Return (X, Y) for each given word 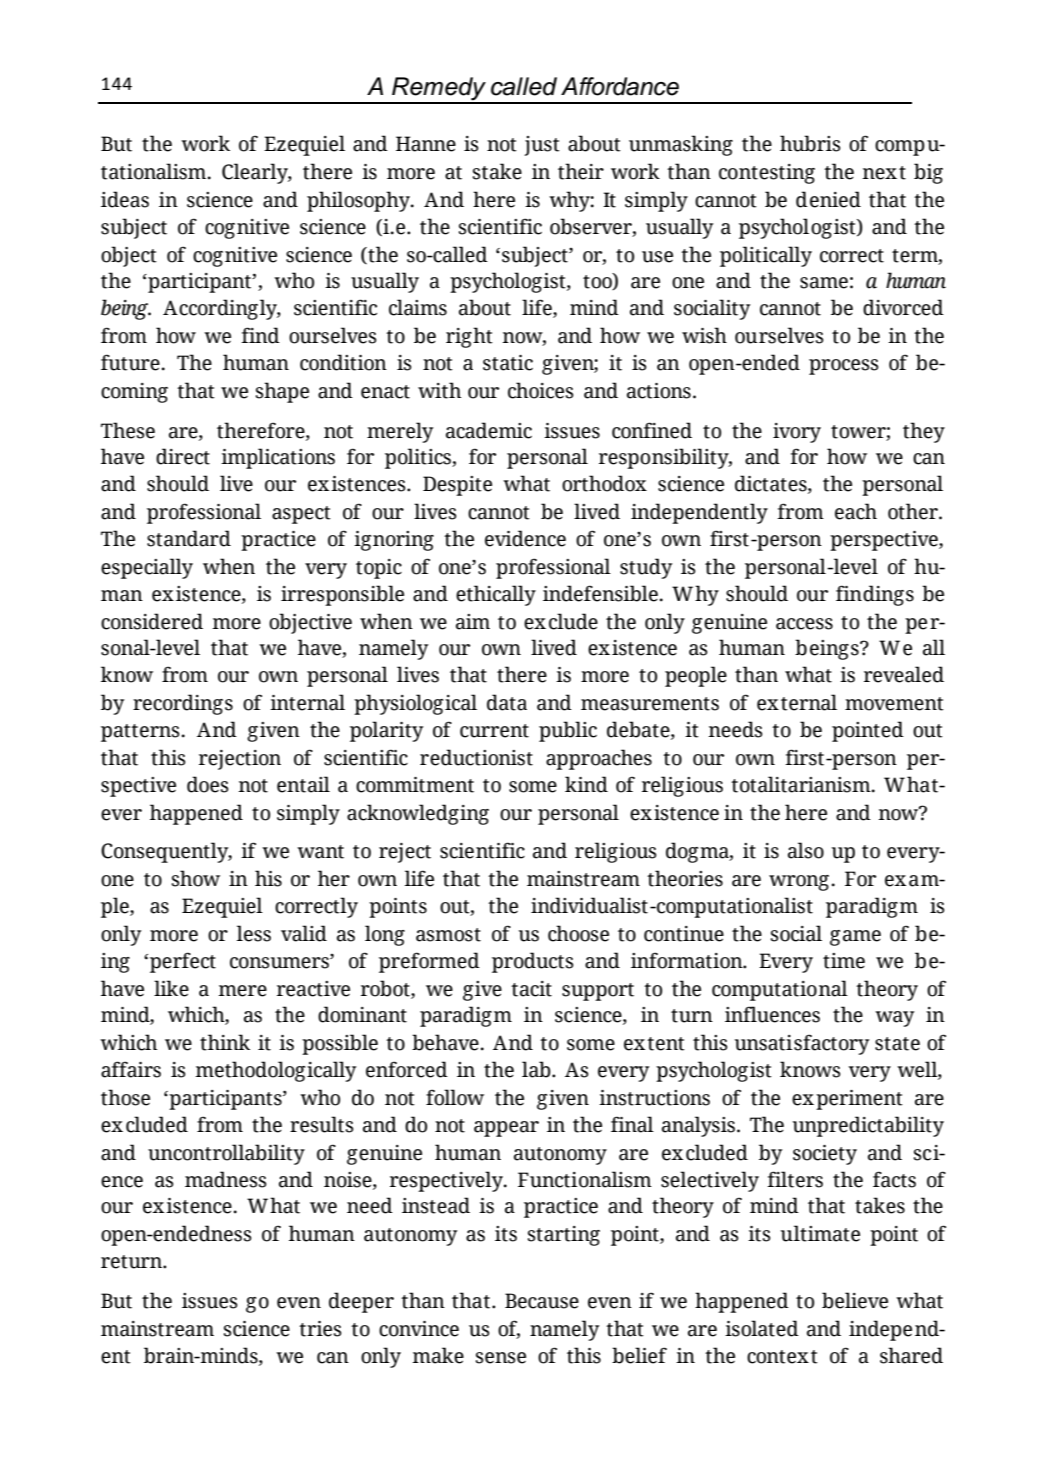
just (542, 146)
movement (894, 704)
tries (320, 1329)
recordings (183, 704)
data (507, 702)
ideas (125, 199)
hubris (810, 143)
